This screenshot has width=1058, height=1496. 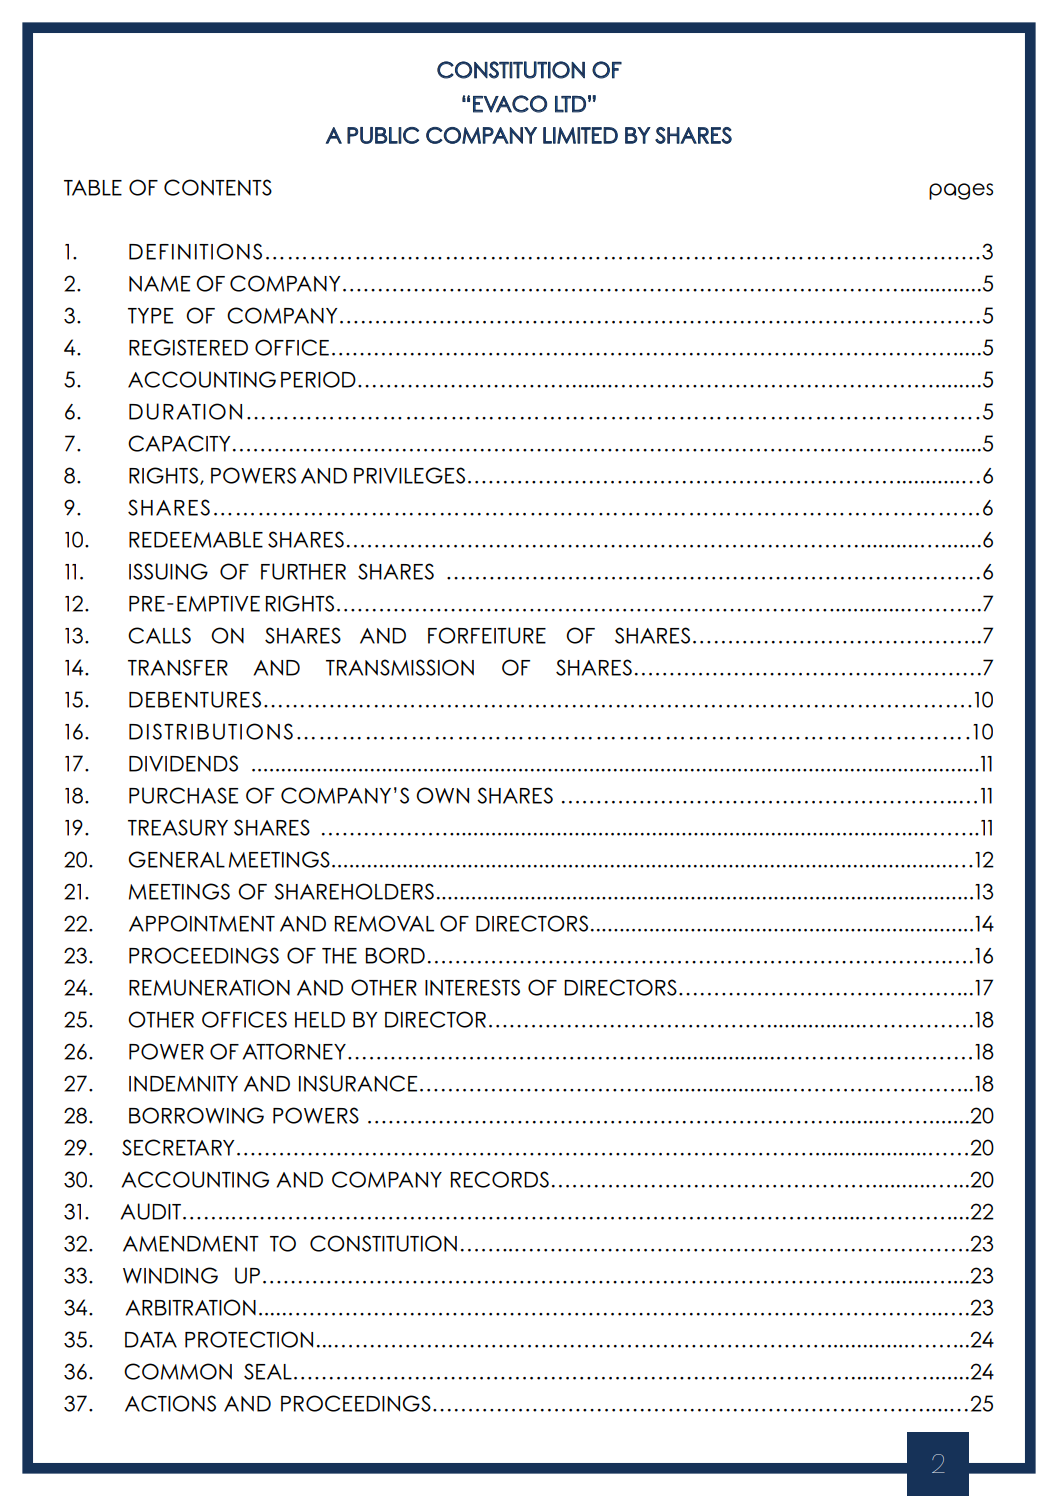 I want to click on ACTIONS, so click(x=170, y=1403).
